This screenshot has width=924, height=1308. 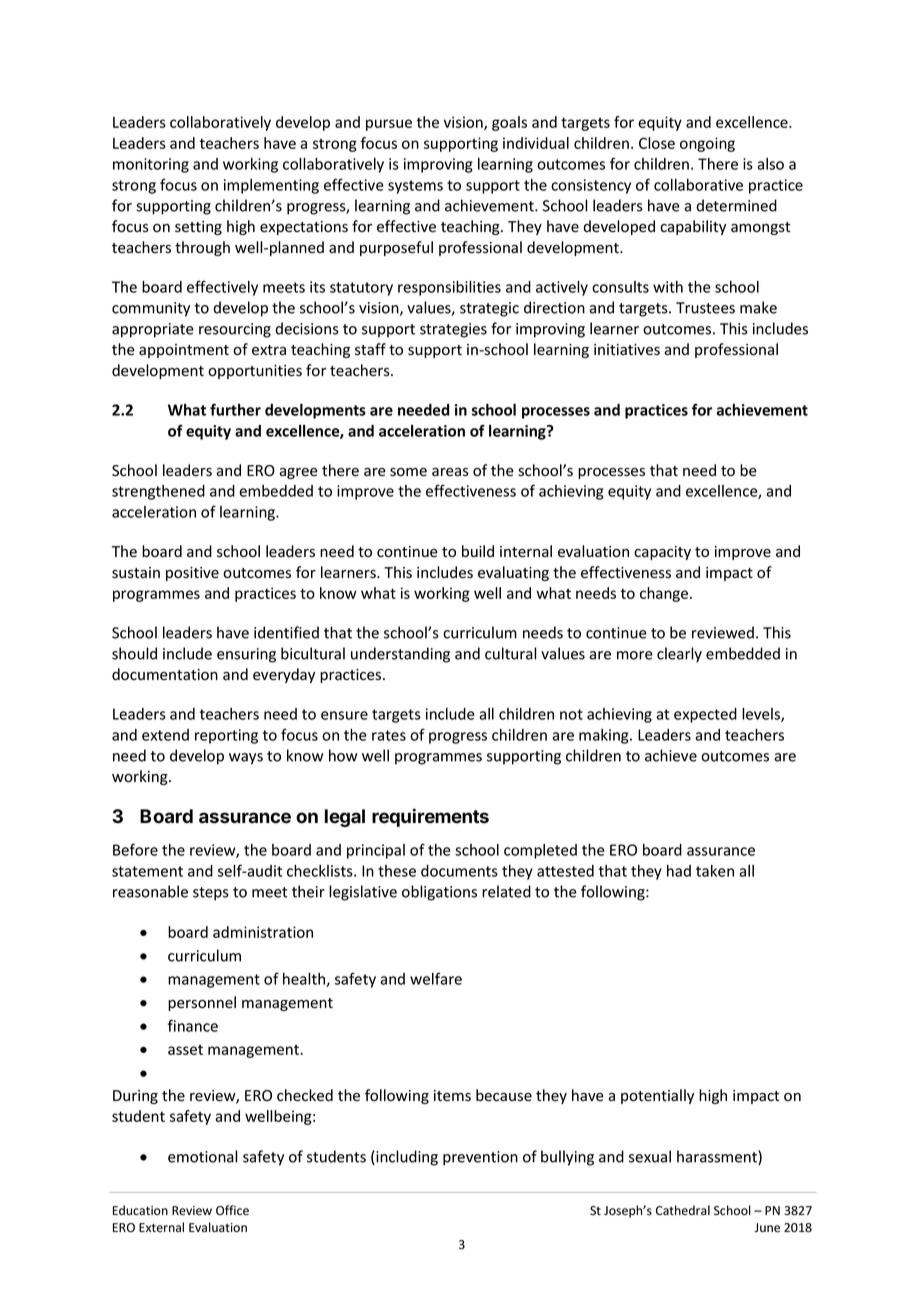 I want to click on clearly, so click(x=679, y=655).
